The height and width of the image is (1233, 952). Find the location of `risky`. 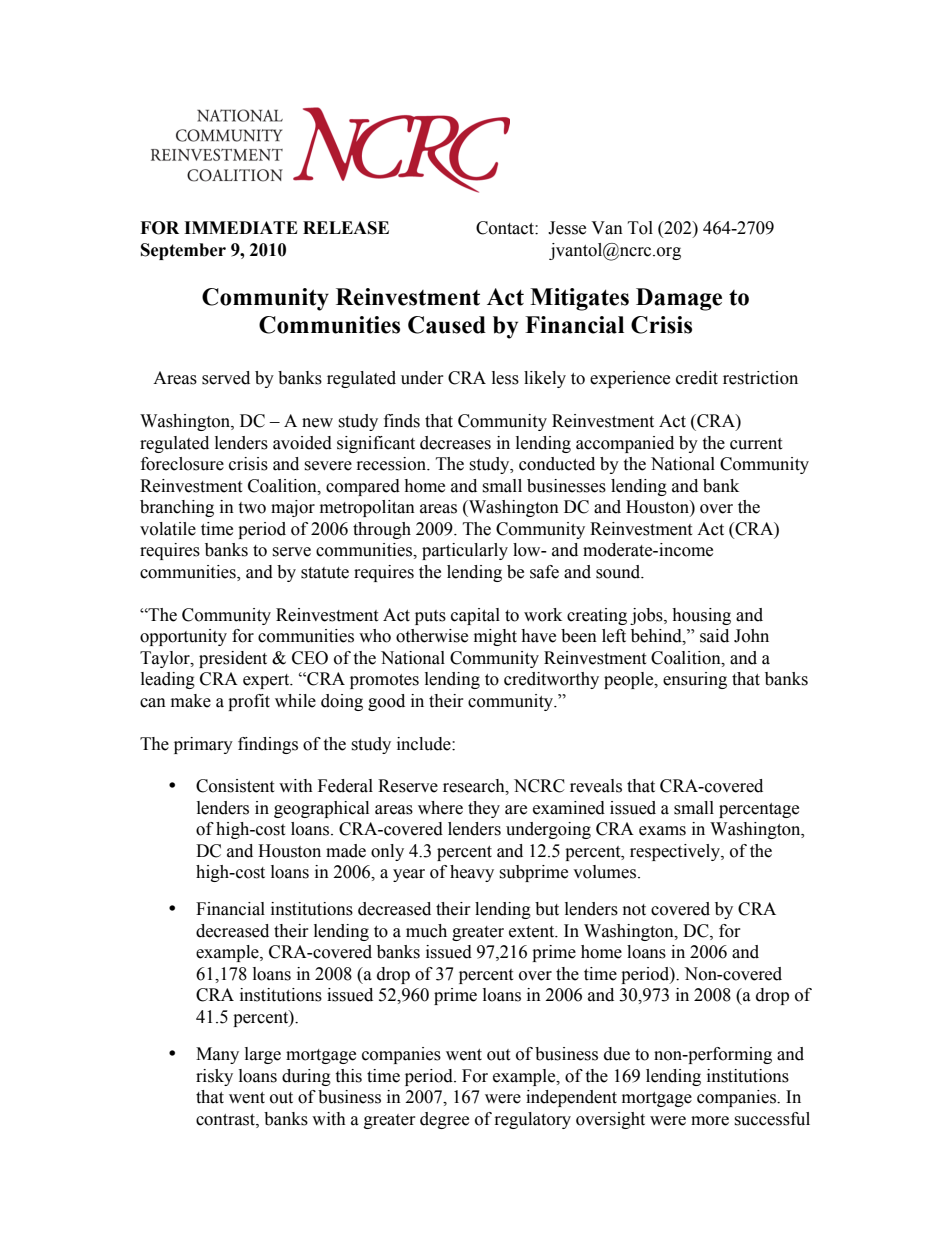

risky is located at coordinates (214, 1077).
